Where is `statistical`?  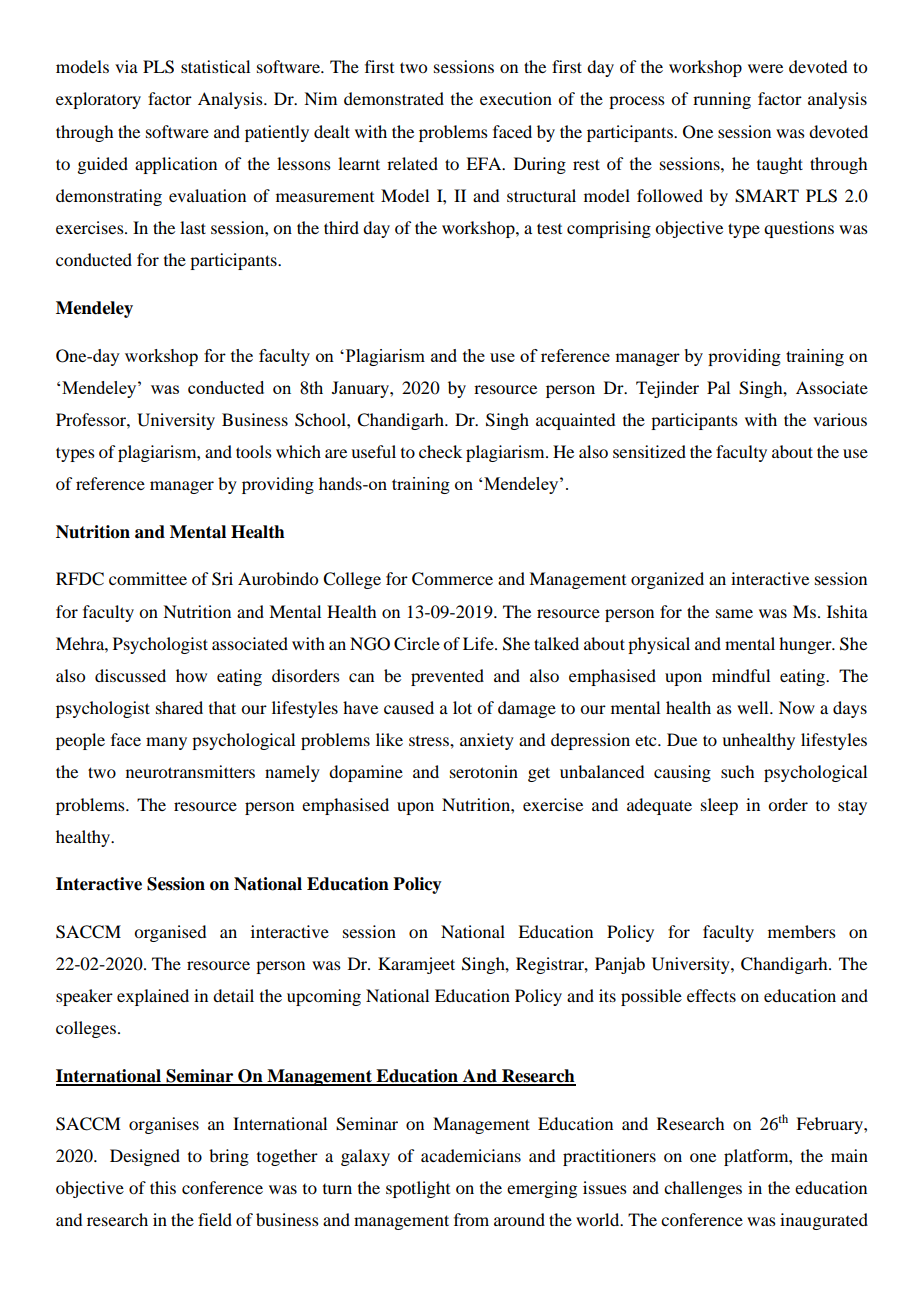
statistical is located at coordinates (215, 66).
